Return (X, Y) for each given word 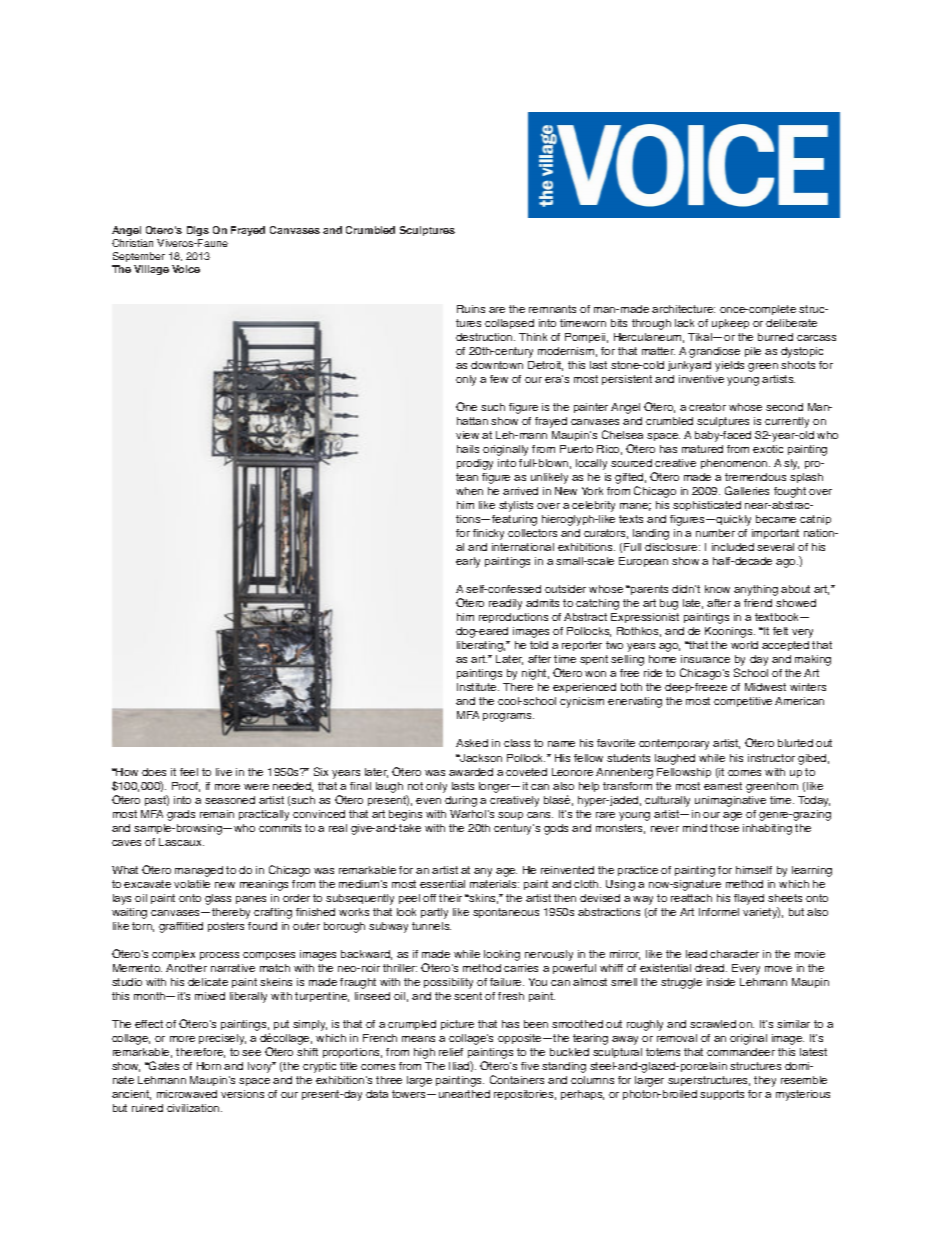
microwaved (187, 1094)
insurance (705, 659)
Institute (478, 687)
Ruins (471, 309)
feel (189, 772)
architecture (683, 309)
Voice (186, 269)
